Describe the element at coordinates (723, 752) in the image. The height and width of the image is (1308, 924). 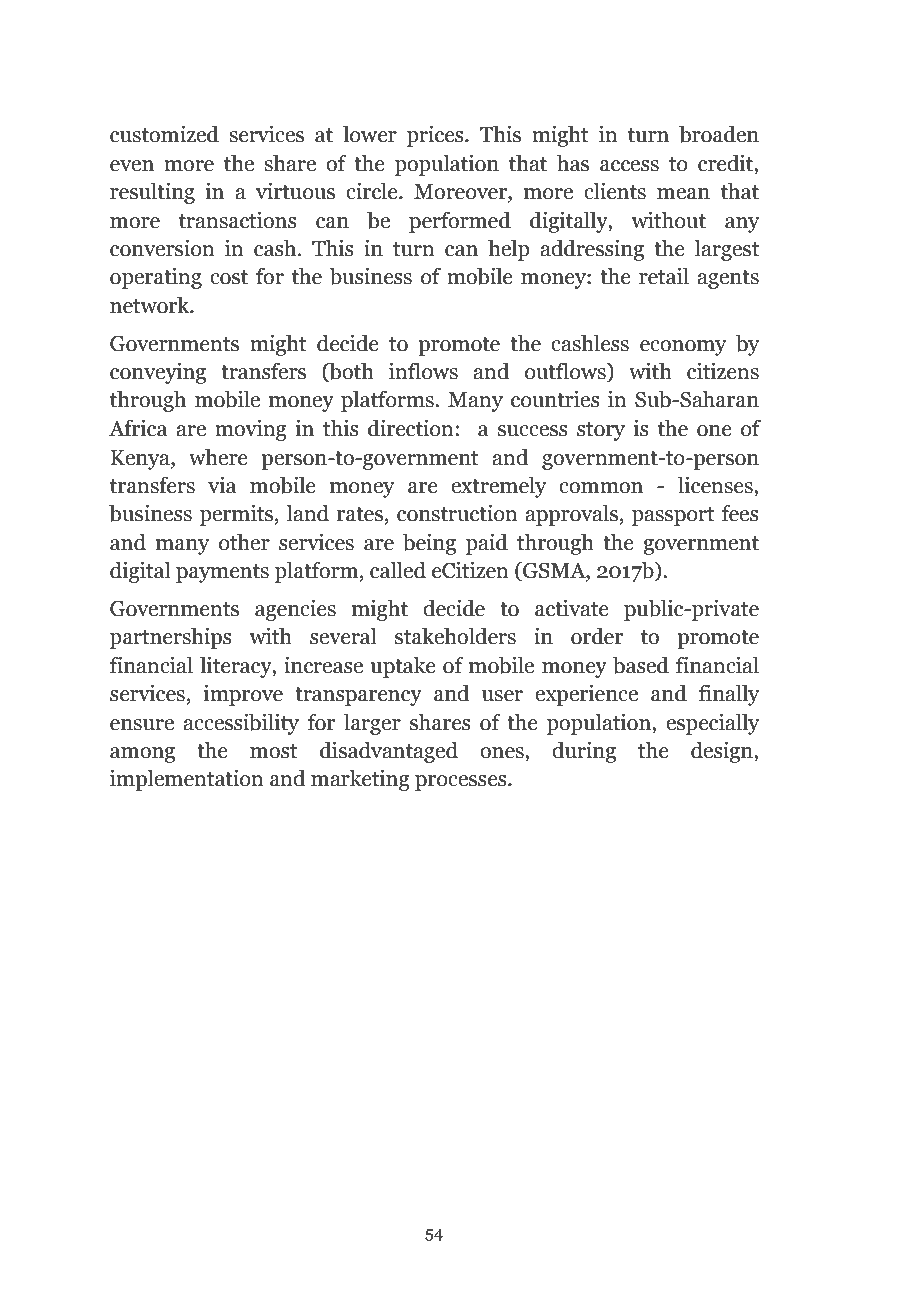
I see `design` at that location.
